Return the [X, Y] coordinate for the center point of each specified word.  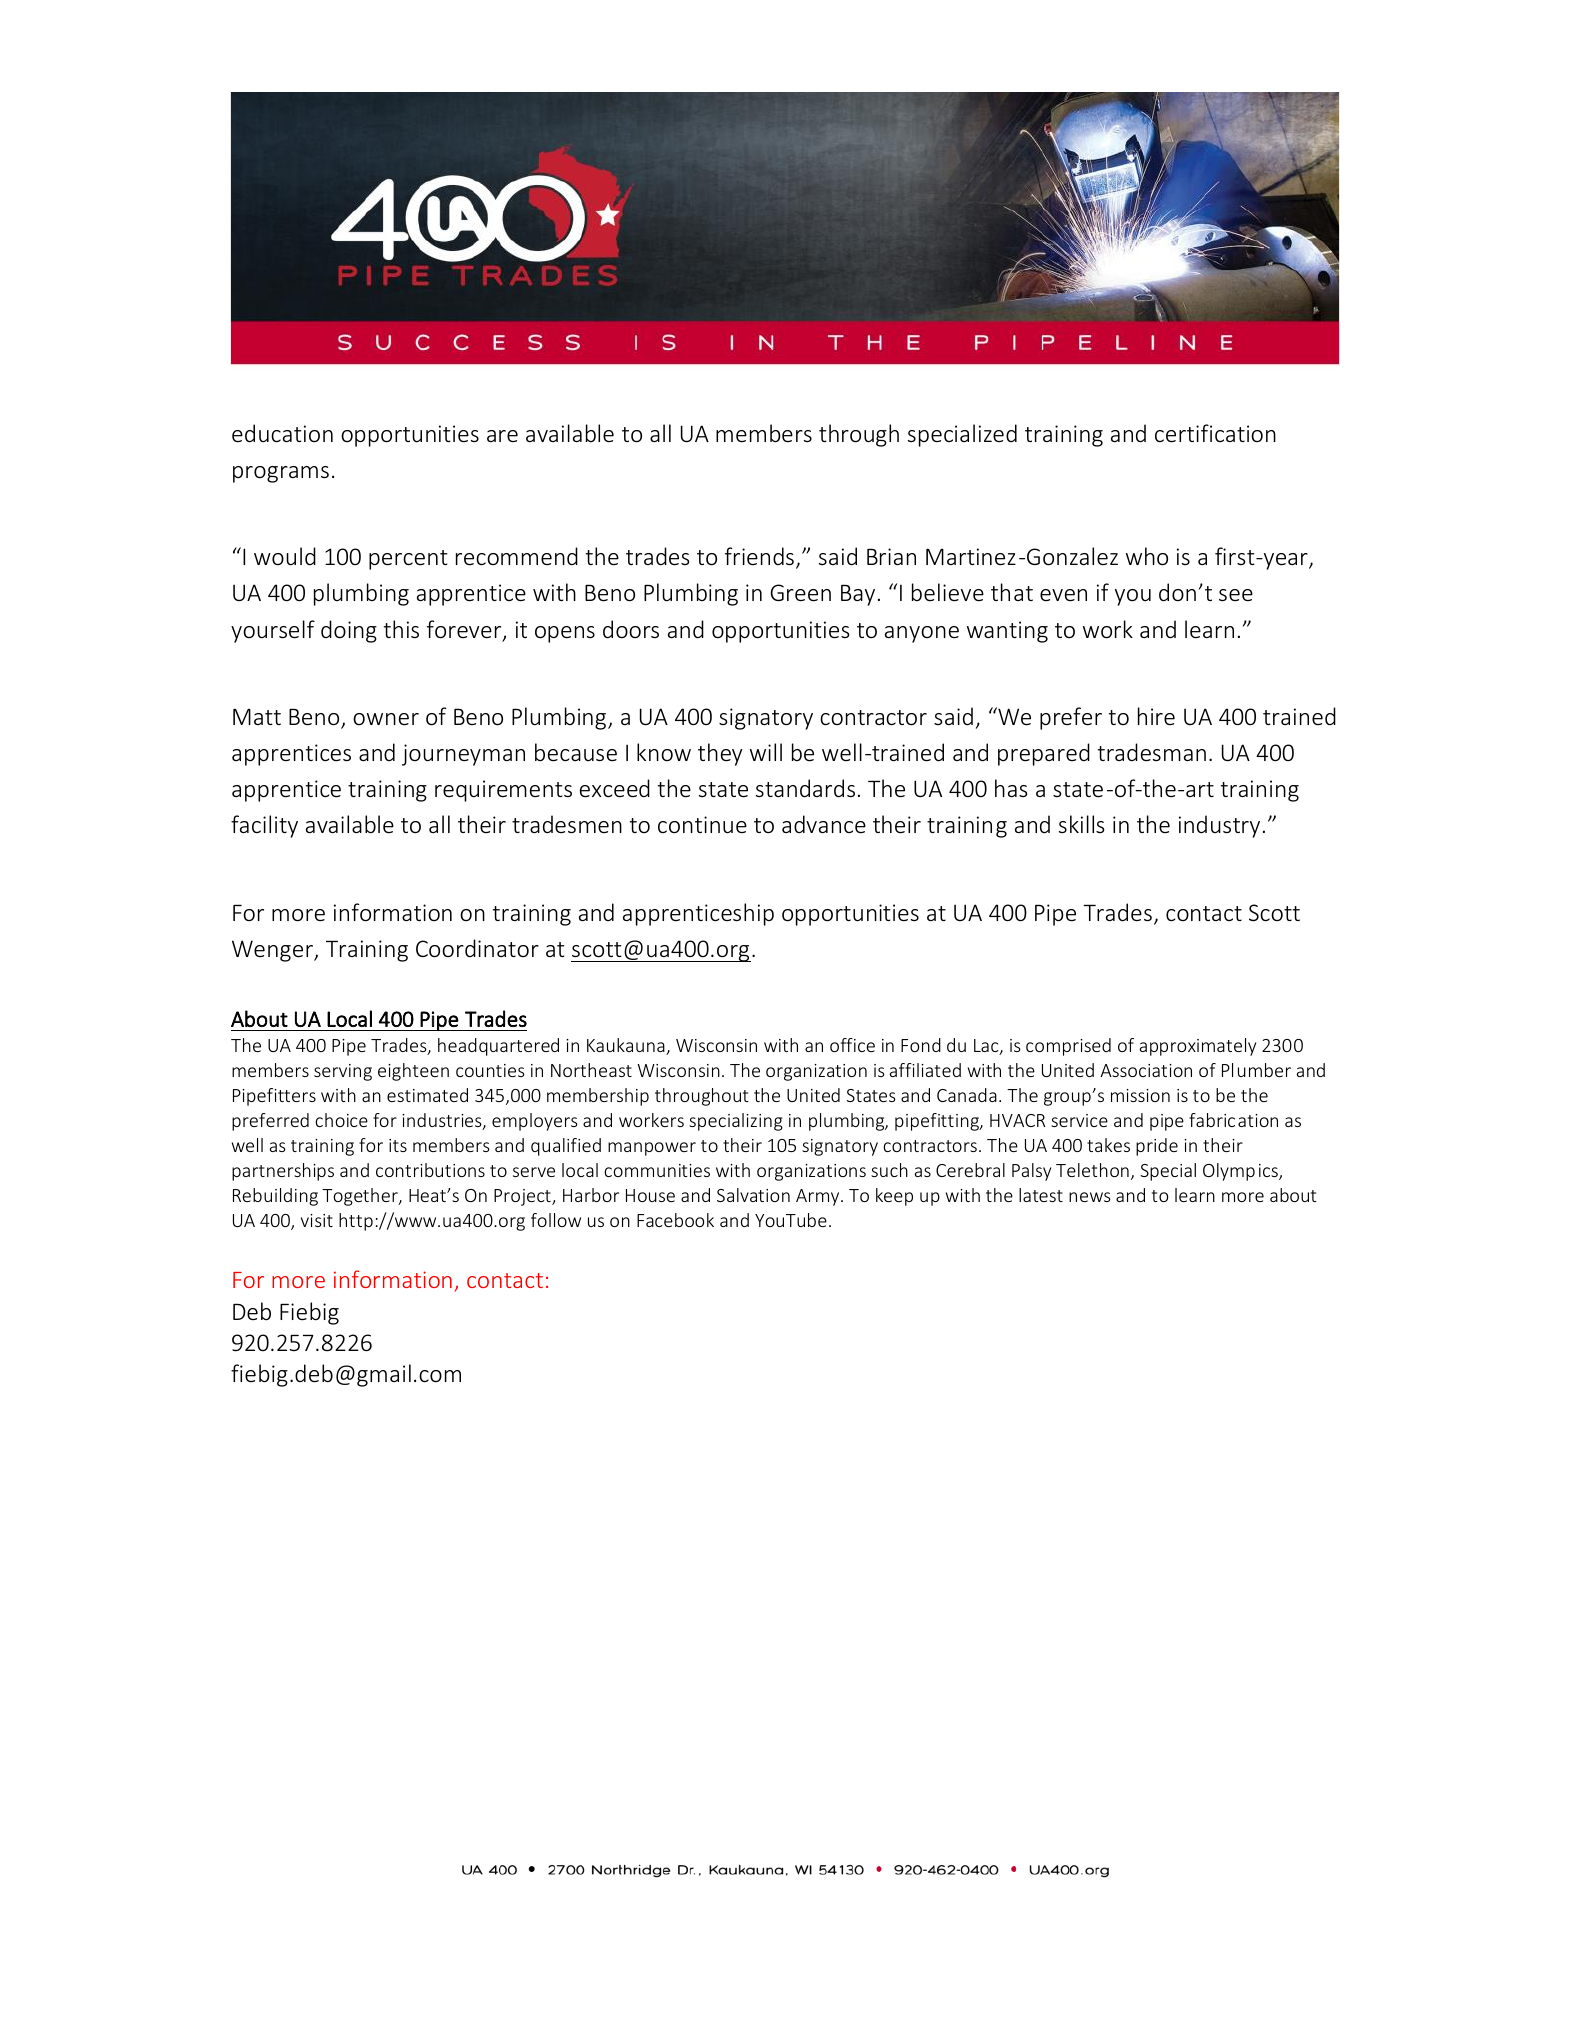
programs [281, 474]
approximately [1198, 1047]
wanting [1007, 632]
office [852, 1045]
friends [759, 556]
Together [361, 1197]
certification [1215, 433]
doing [349, 631]
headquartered [498, 1047]
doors [631, 629]
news [1090, 1197]
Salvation [753, 1195]
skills [1081, 824]
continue [702, 825]
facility [264, 826]
